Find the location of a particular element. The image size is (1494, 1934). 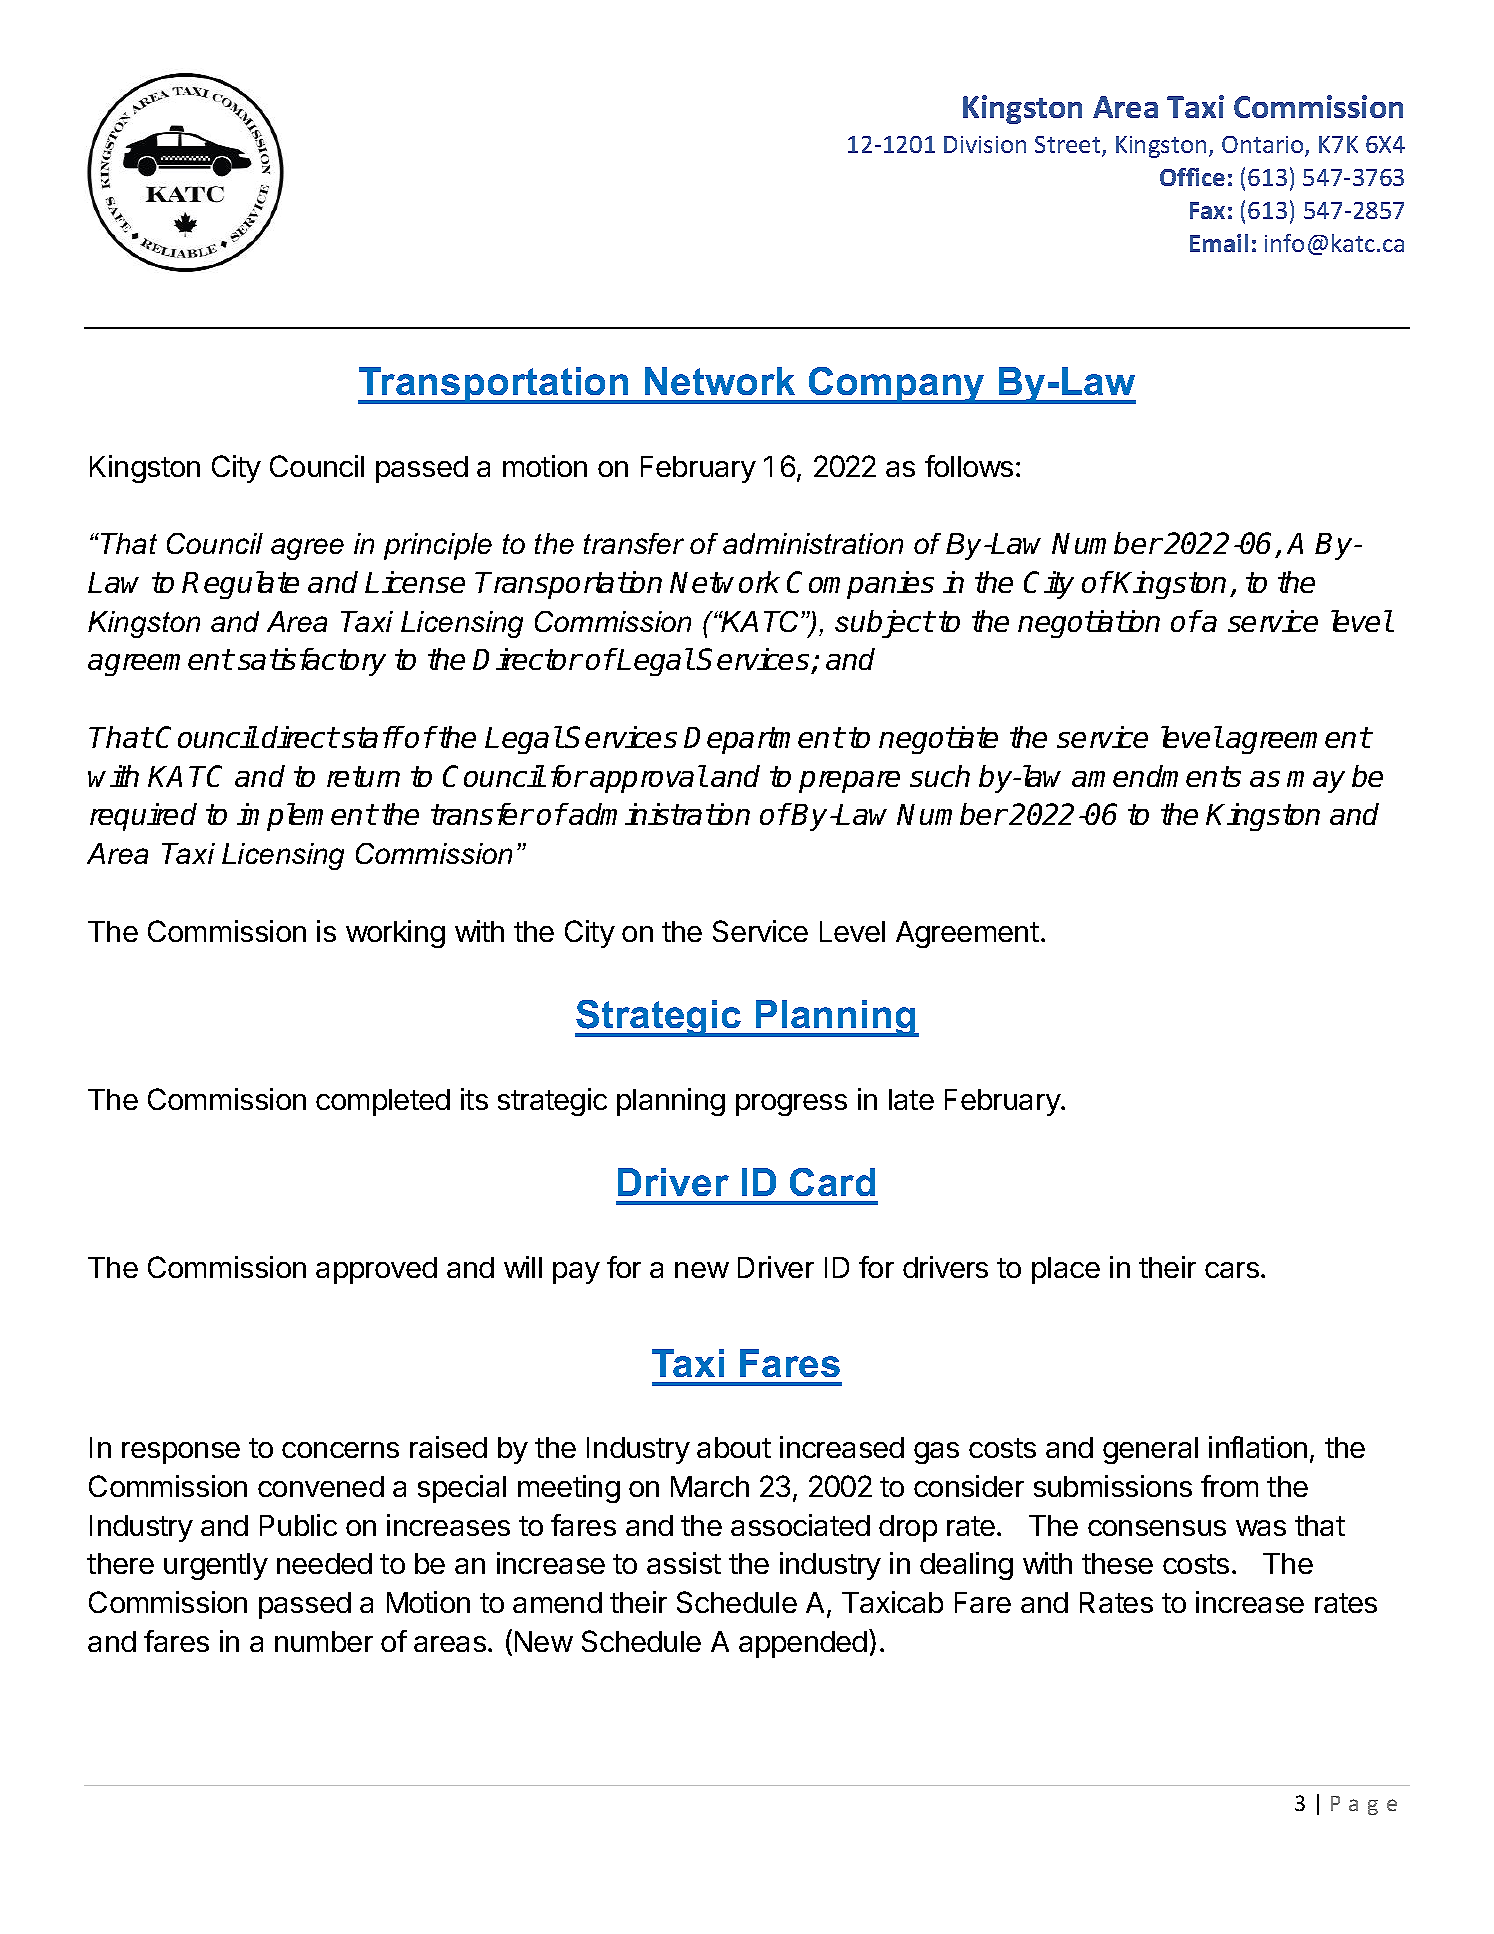

approved is located at coordinates (376, 1270).
